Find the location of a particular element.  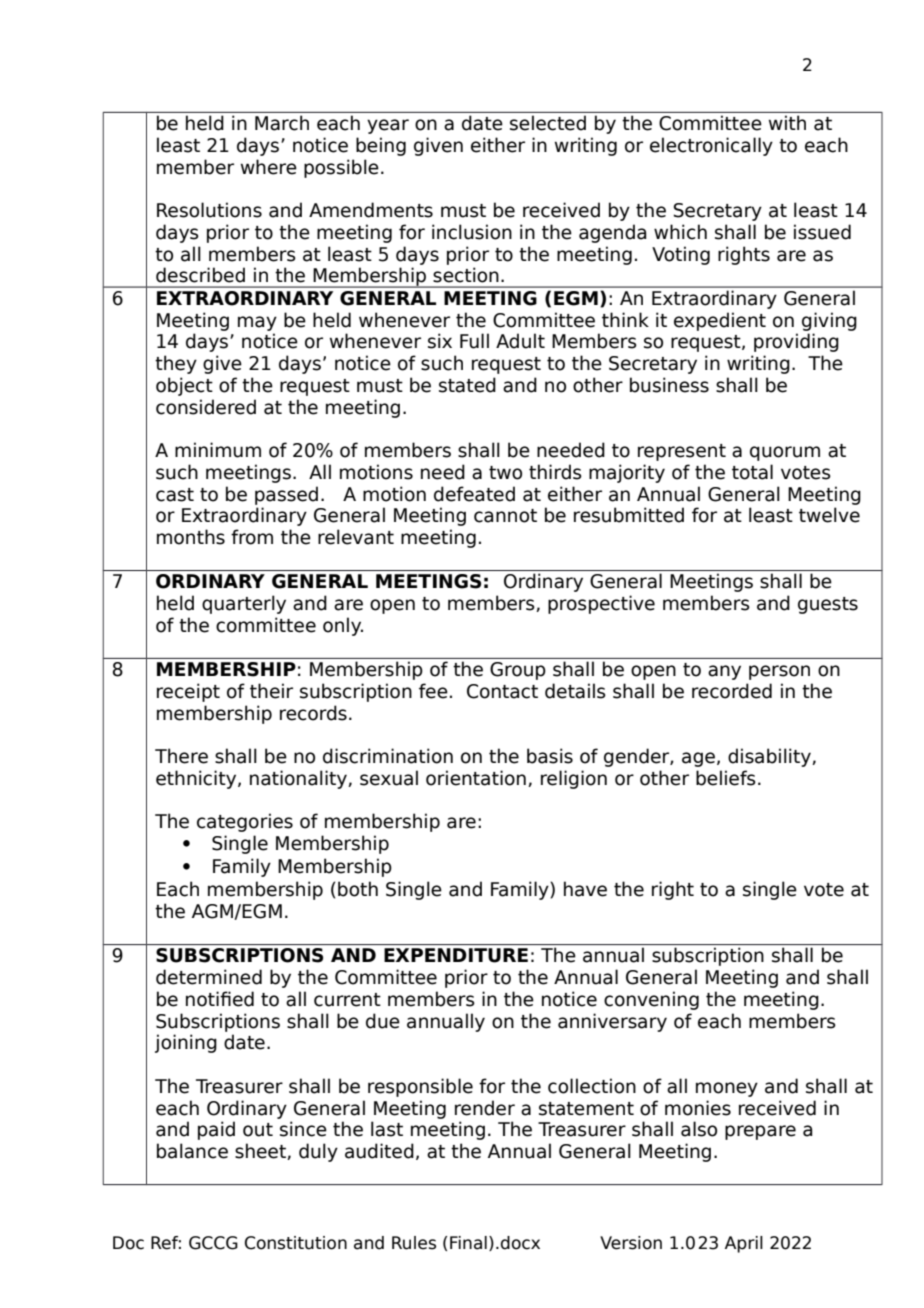

Constitution is located at coordinates (296, 1243).
